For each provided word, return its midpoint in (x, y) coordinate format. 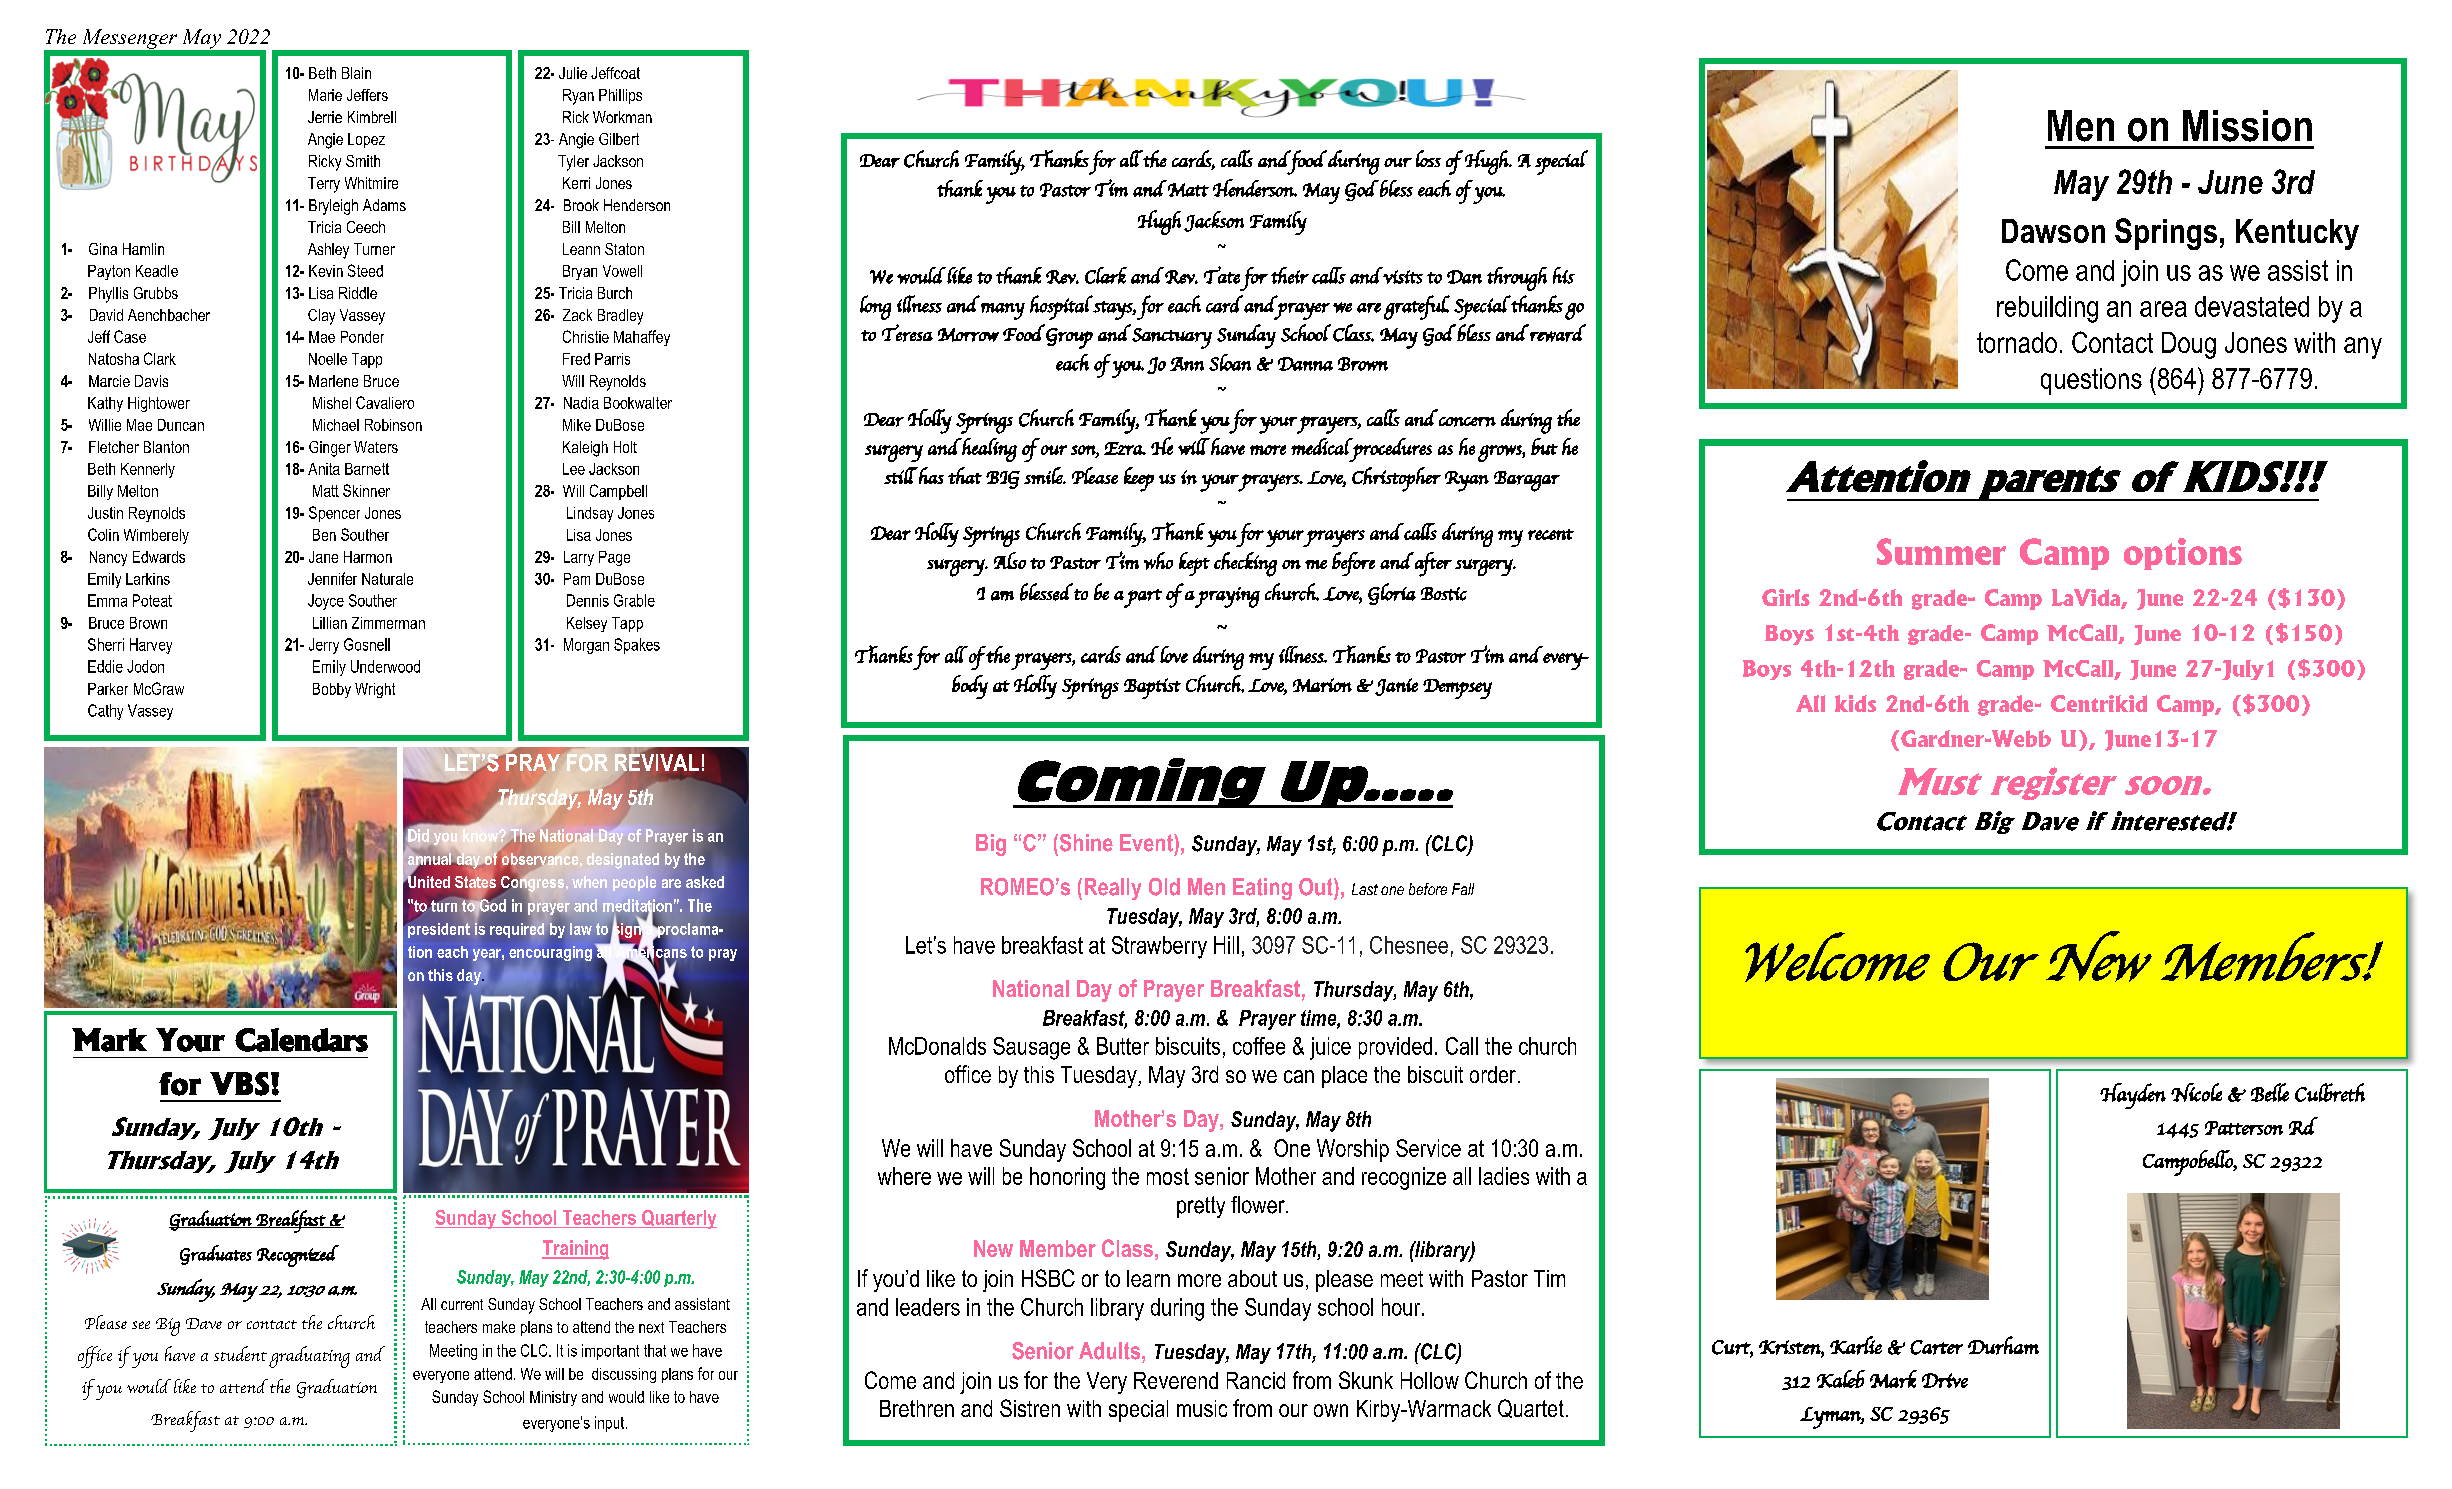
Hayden (2133, 1096)
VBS (239, 1084)
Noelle (328, 359)
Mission (2247, 126)
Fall (1463, 889)
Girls (1786, 597)
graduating (309, 1357)
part (1142, 598)
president (438, 929)
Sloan (1230, 362)
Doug (2189, 345)
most (1168, 1176)
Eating (1262, 889)
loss (1428, 158)
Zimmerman (388, 623)
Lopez (366, 140)
